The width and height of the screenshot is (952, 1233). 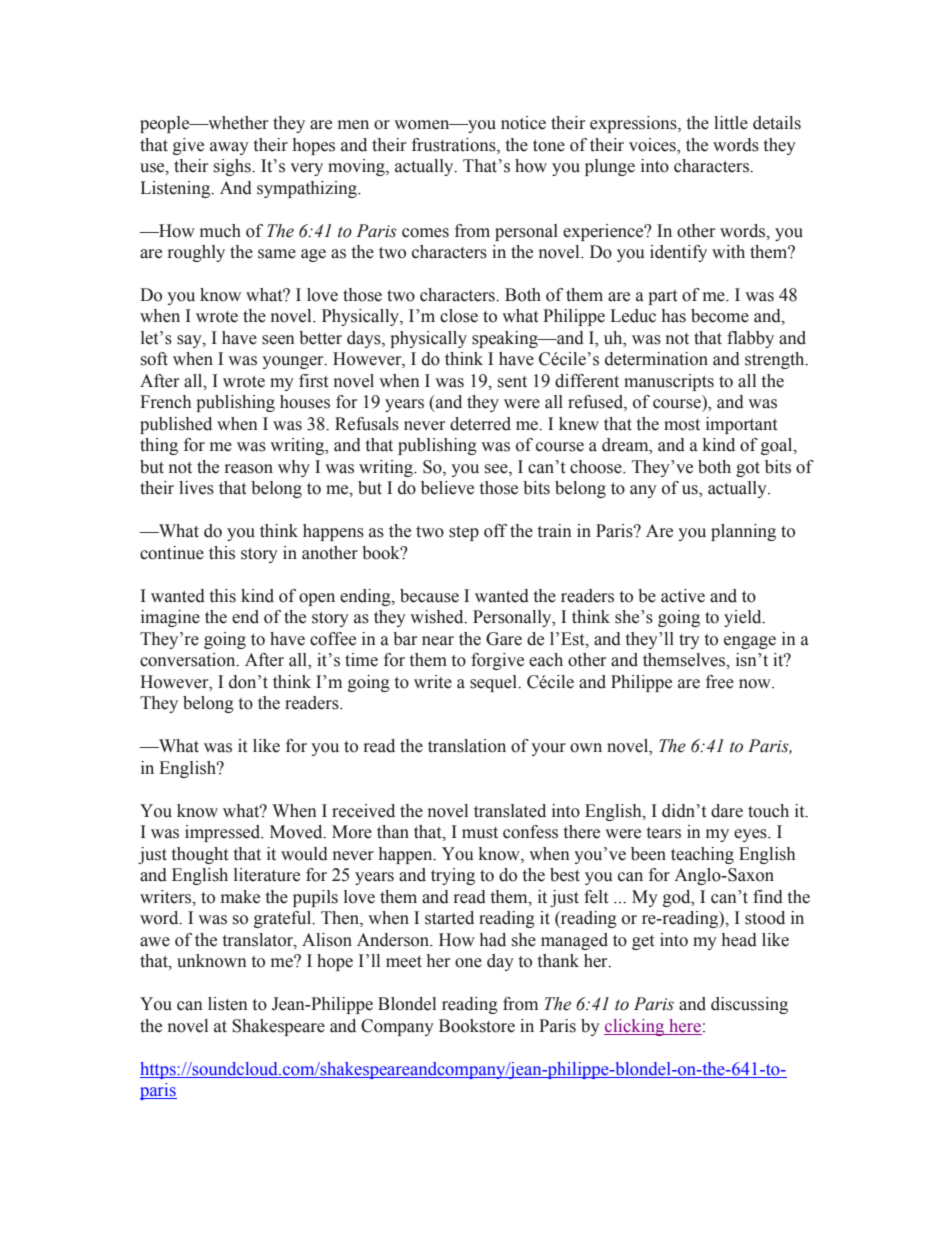 What do you see at coordinates (229, 148) in the screenshot?
I see `away` at bounding box center [229, 148].
